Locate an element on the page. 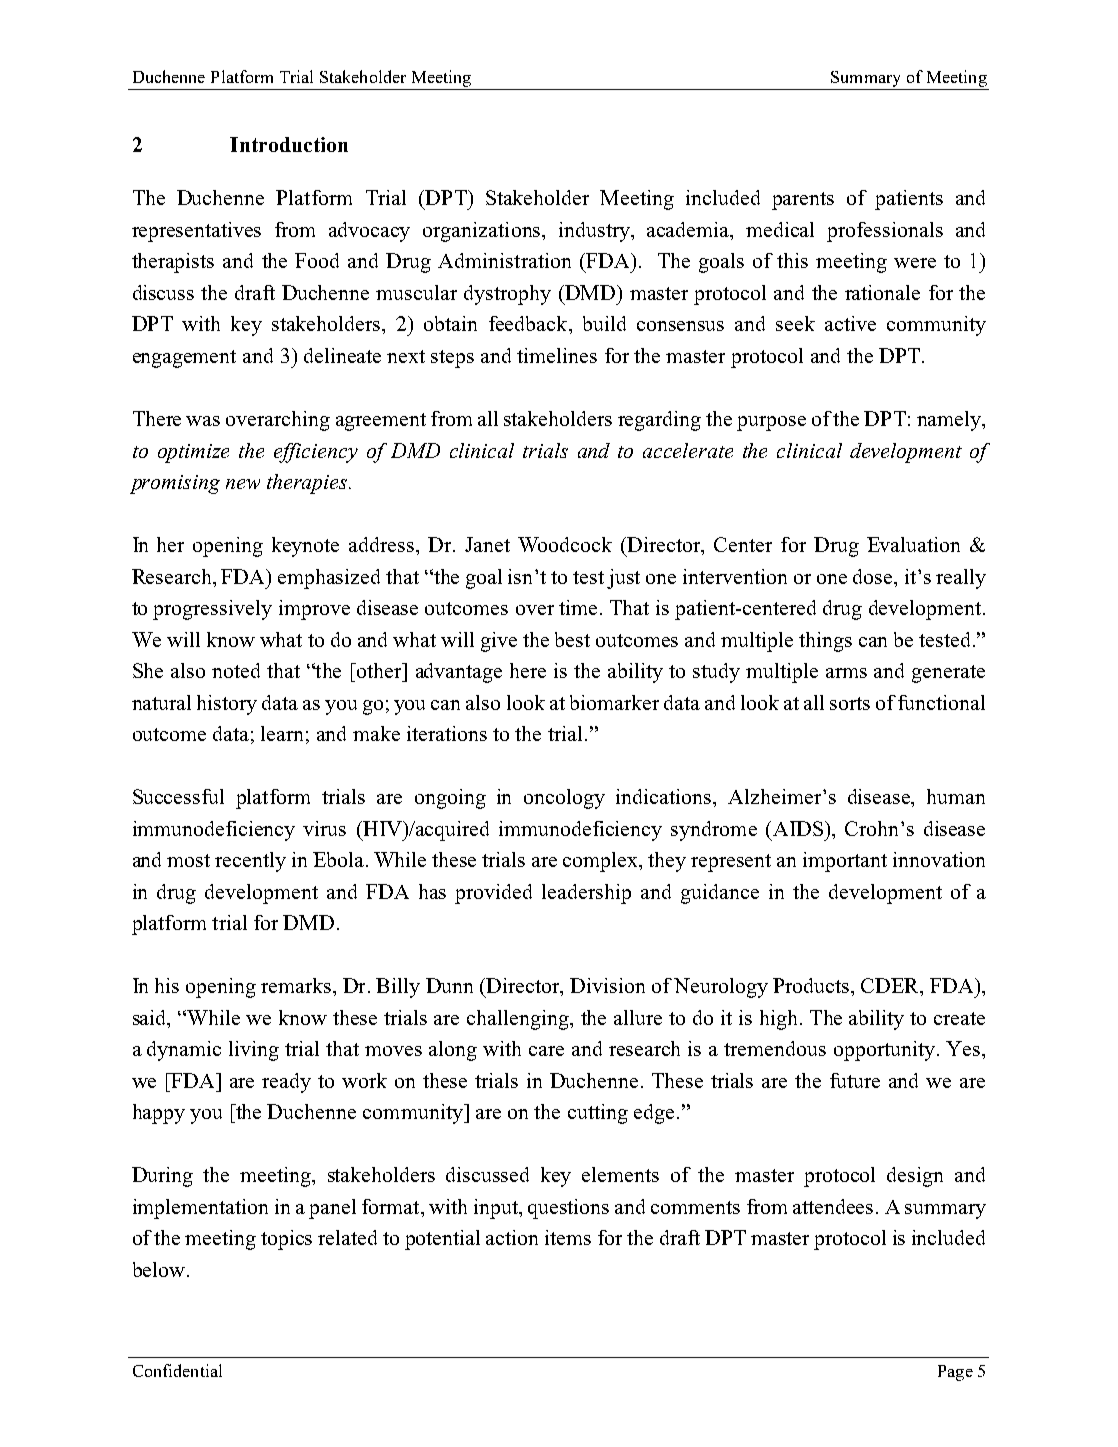  Introduction is located at coordinates (289, 144).
